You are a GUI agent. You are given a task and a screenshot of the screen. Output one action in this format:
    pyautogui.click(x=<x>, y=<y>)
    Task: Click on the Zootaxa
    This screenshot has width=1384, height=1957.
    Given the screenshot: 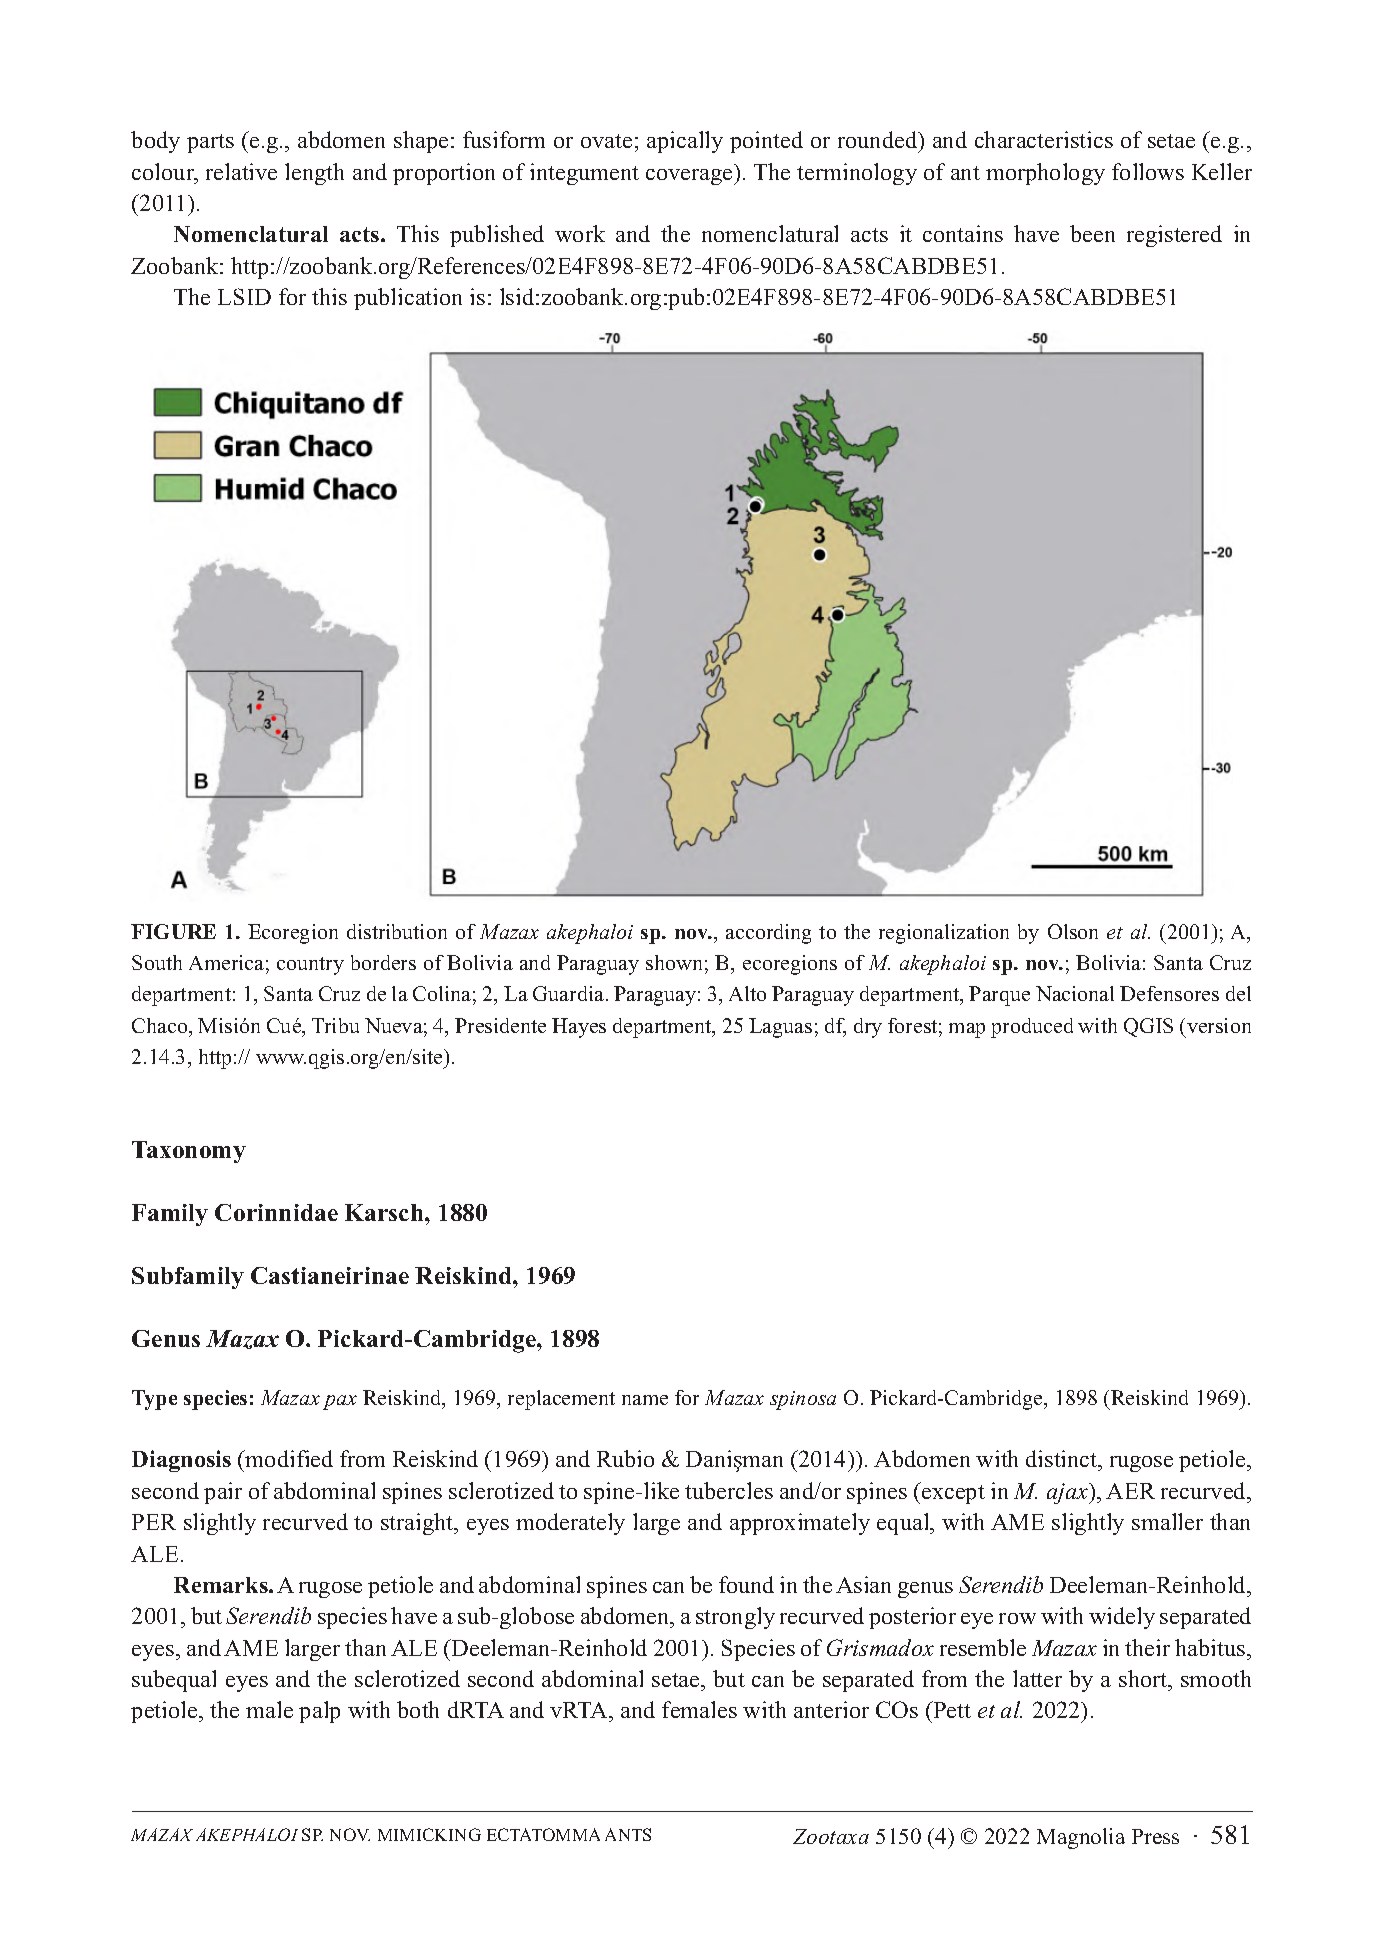 What is the action you would take?
    pyautogui.click(x=831, y=1836)
